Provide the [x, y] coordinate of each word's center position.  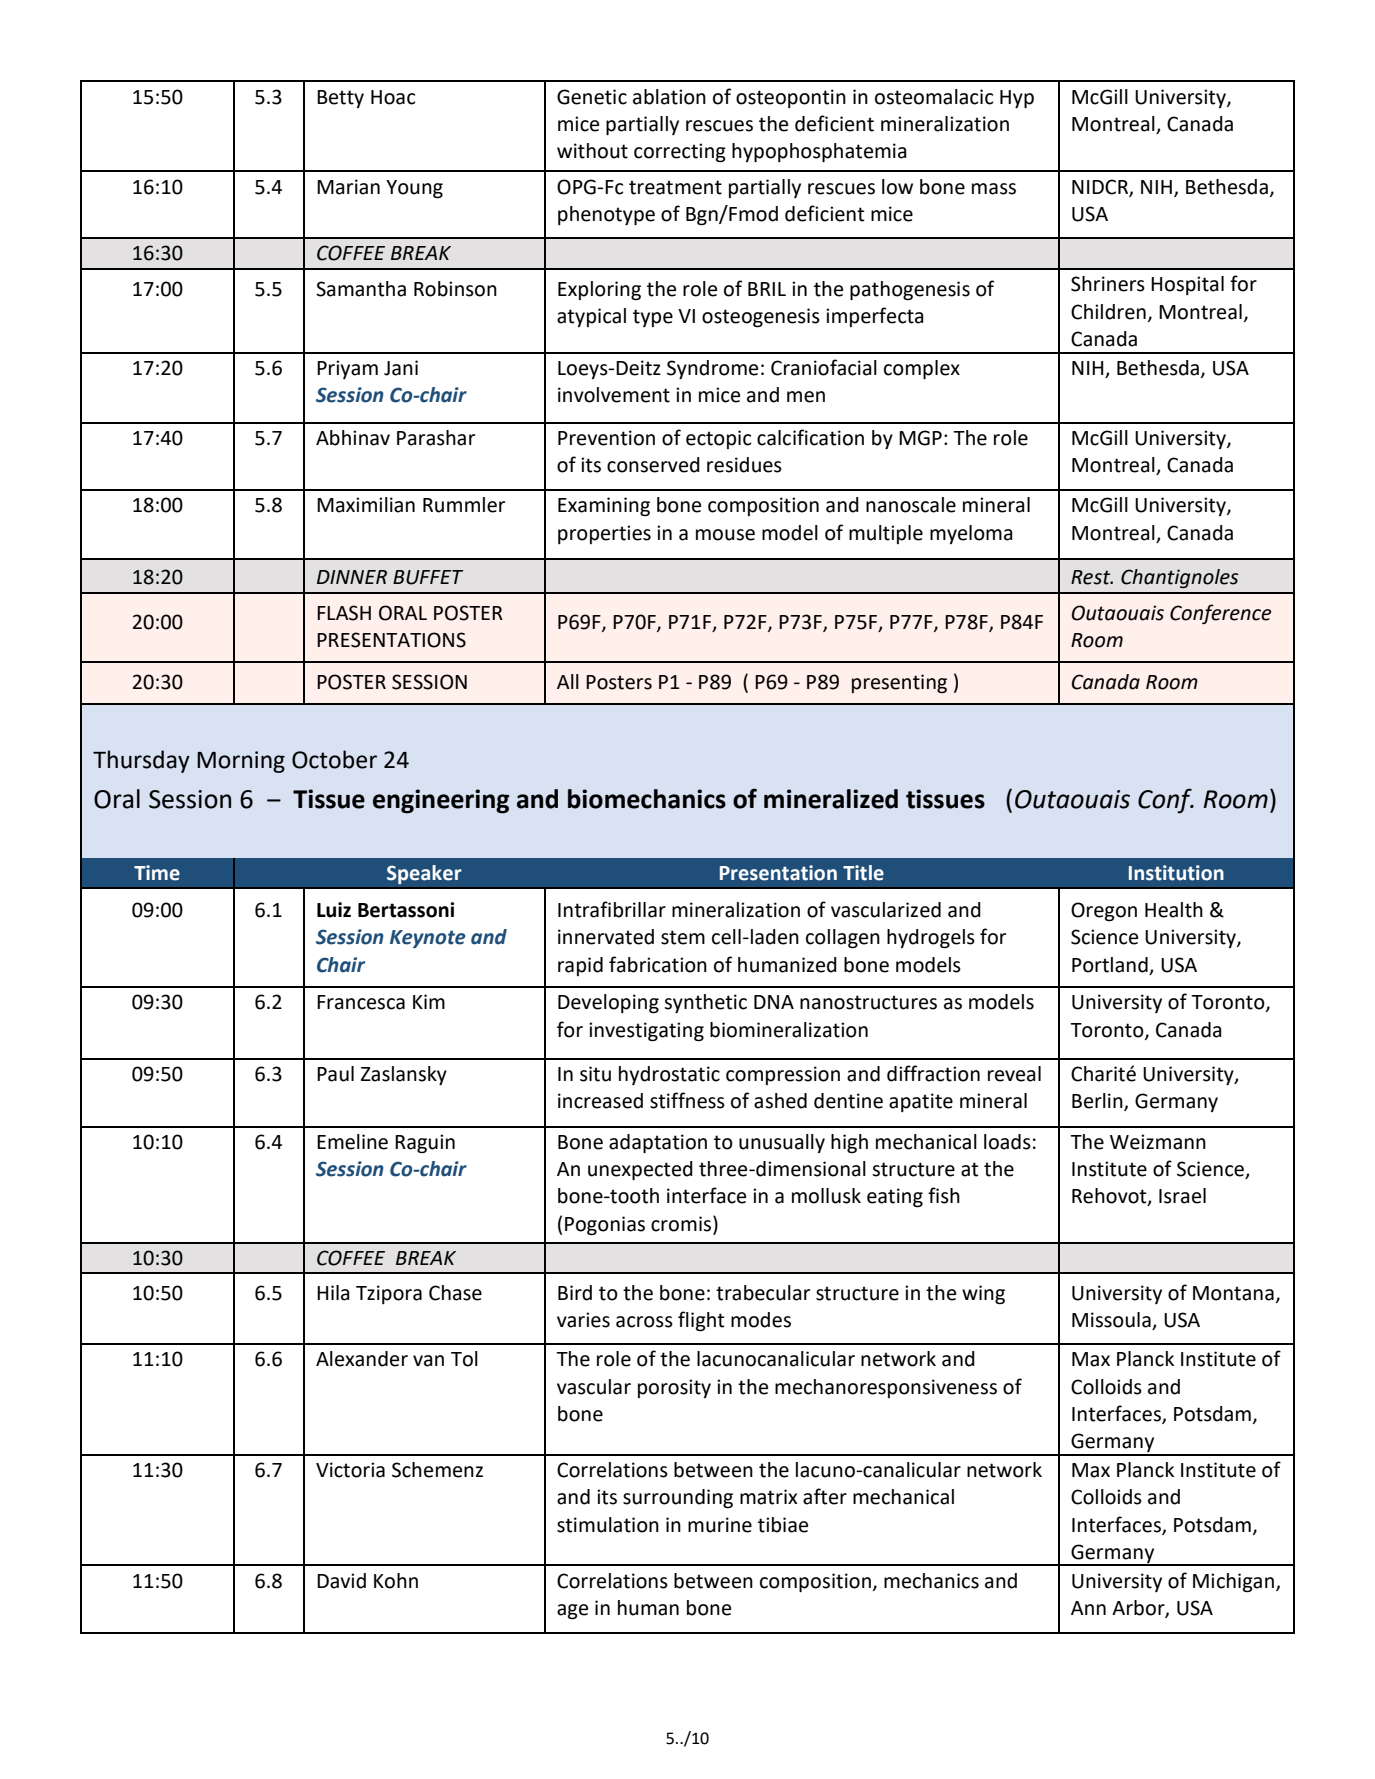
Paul [335, 1074]
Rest [1092, 577]
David [341, 1581]
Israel [1182, 1196]
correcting [680, 153]
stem [683, 937]
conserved [653, 465]
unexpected [640, 1170]
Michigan [1233, 1583]
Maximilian [366, 505]
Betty [340, 99]
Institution [1176, 873]
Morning [241, 762]
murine [720, 1525]
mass [994, 189]
